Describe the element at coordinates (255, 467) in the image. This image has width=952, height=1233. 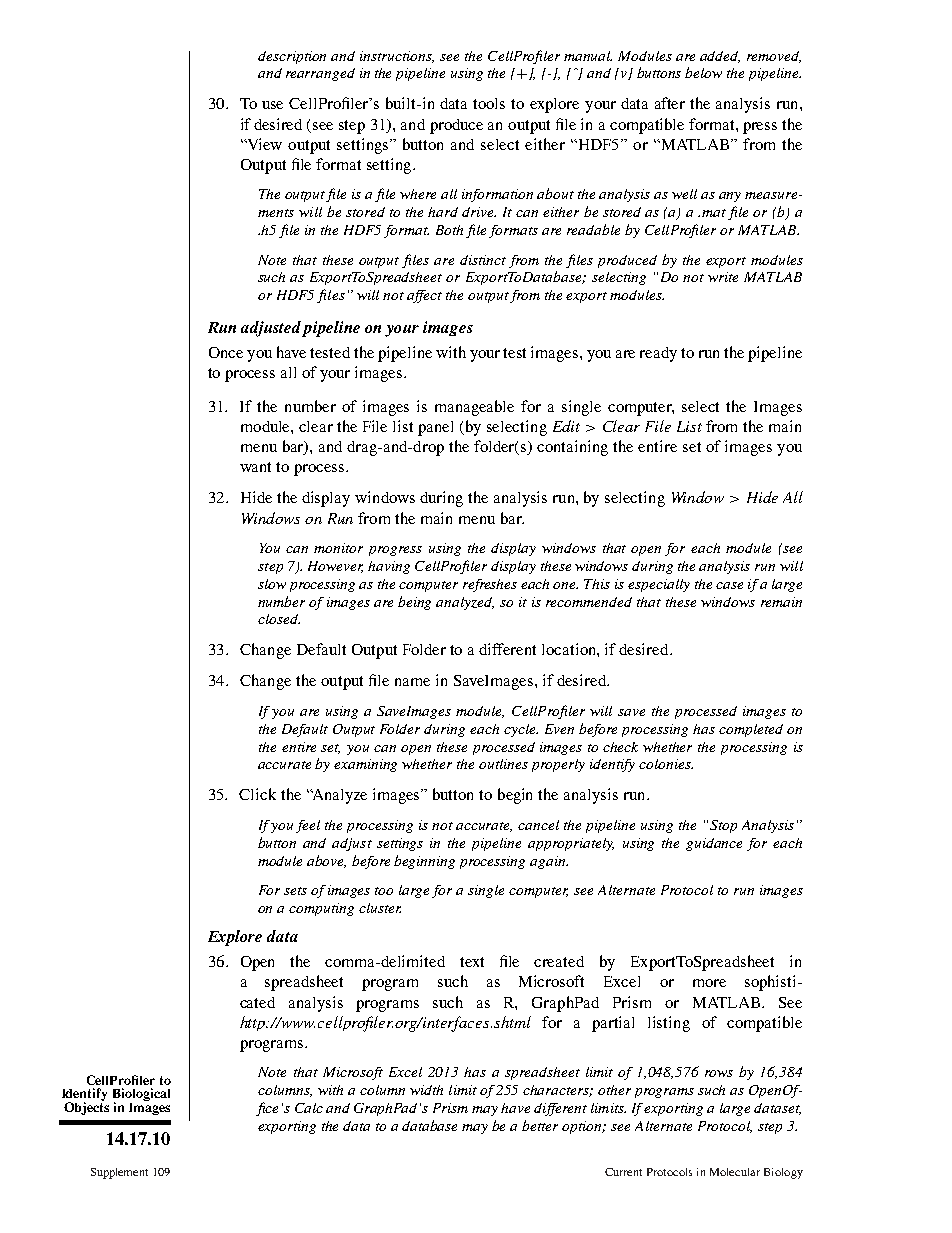
I see `want` at that location.
